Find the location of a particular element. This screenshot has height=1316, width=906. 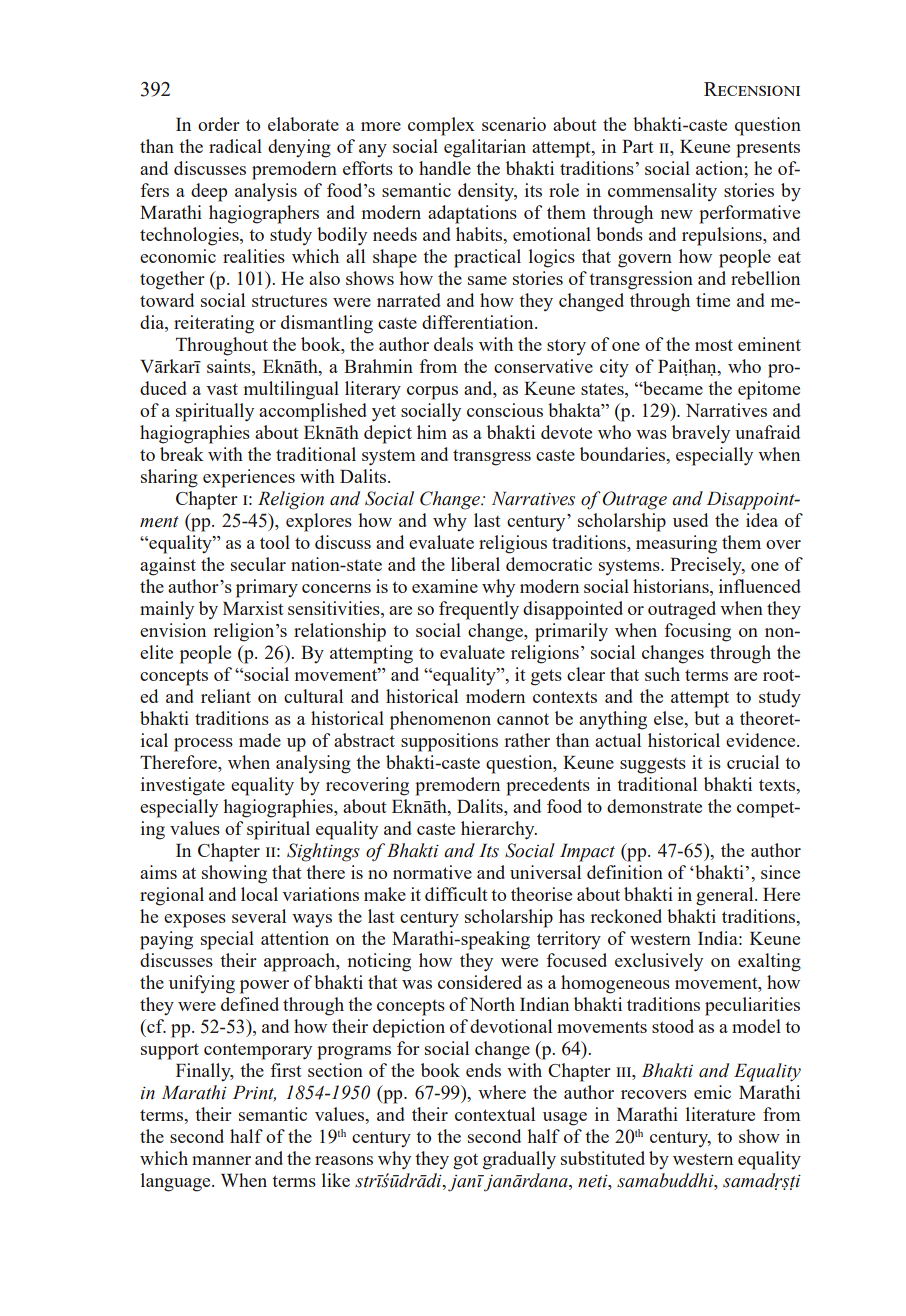

reliant is located at coordinates (226, 696).
